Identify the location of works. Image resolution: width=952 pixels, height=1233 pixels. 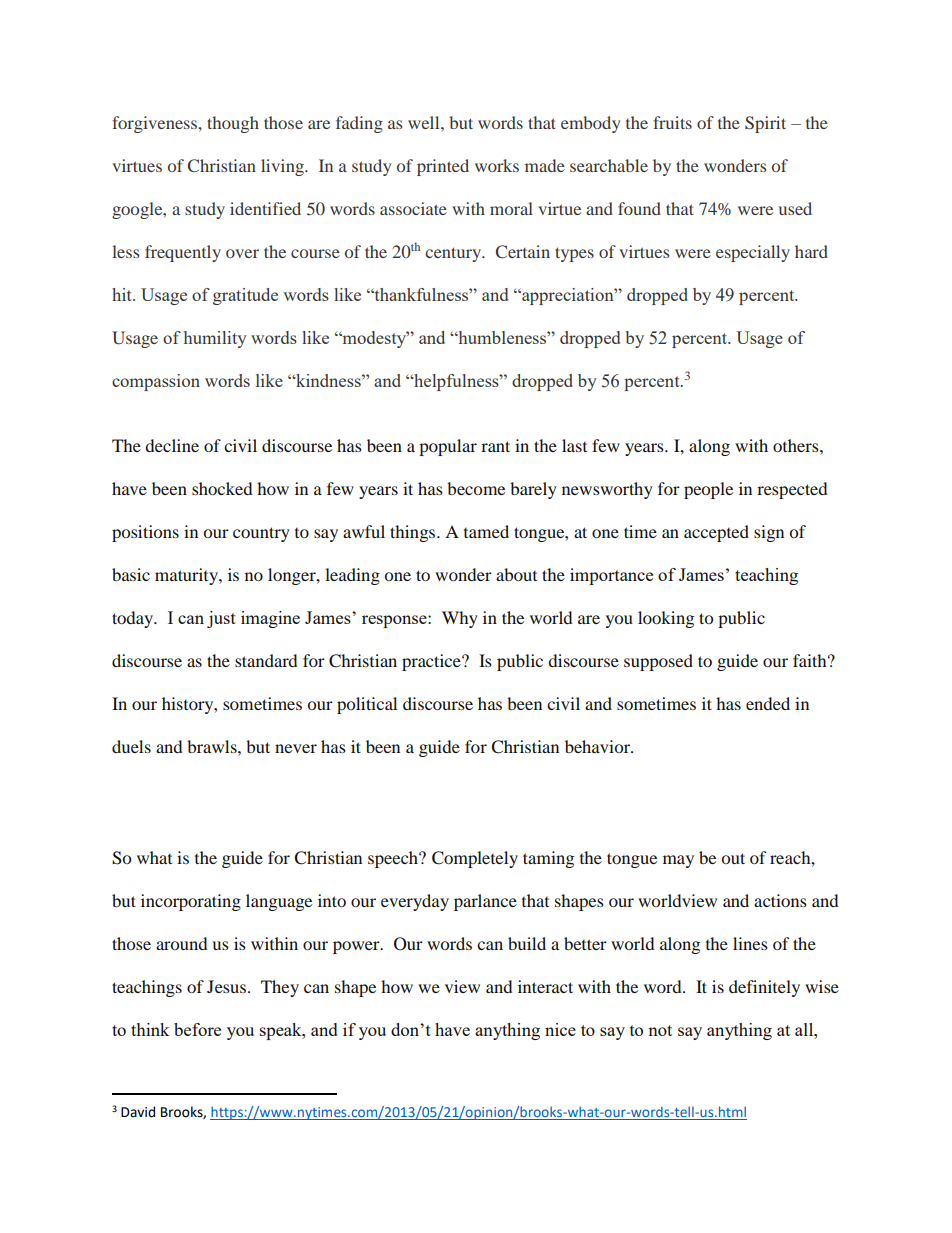
(497, 165).
